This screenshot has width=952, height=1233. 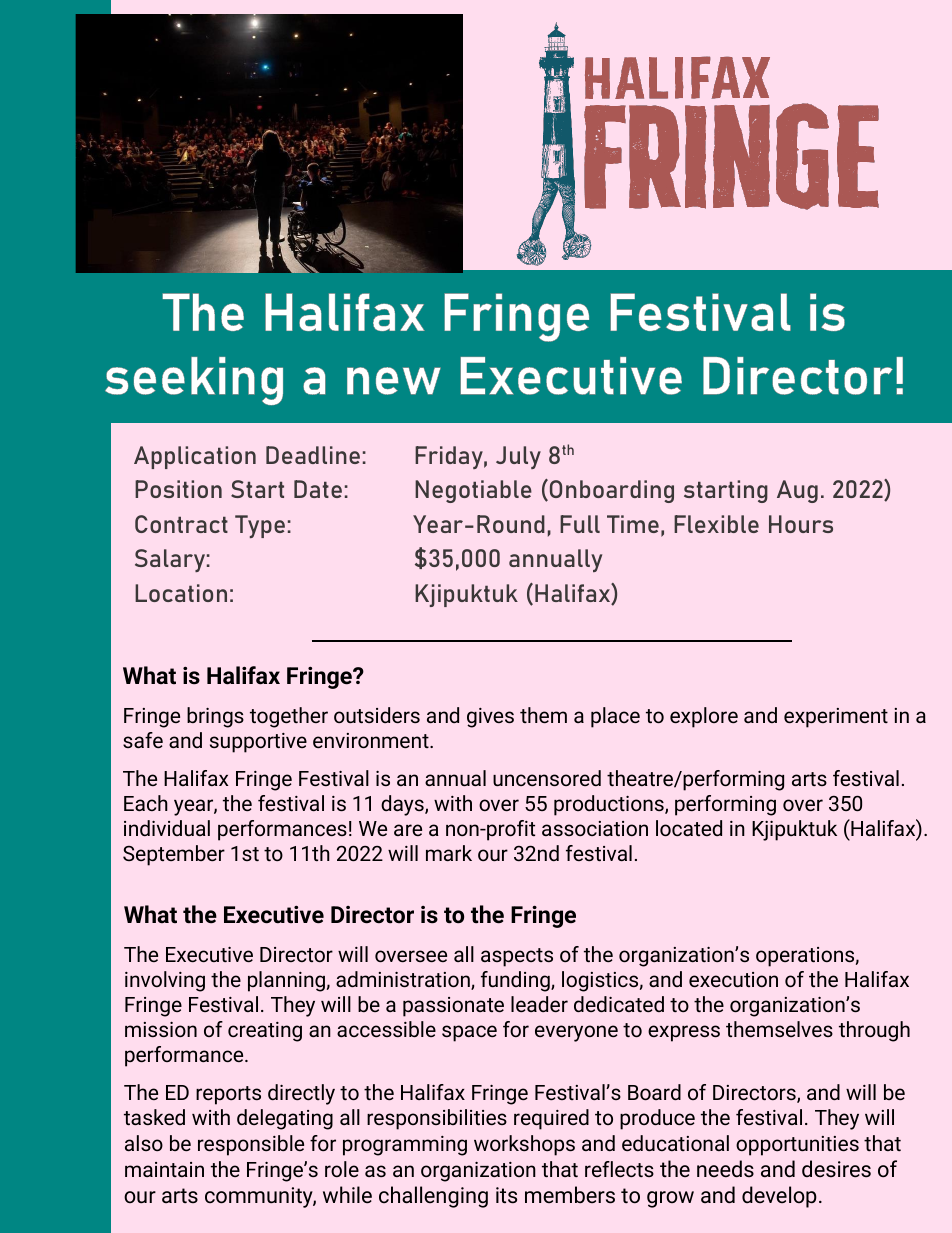 What do you see at coordinates (265, 1032) in the screenshot?
I see `creating` at bounding box center [265, 1032].
